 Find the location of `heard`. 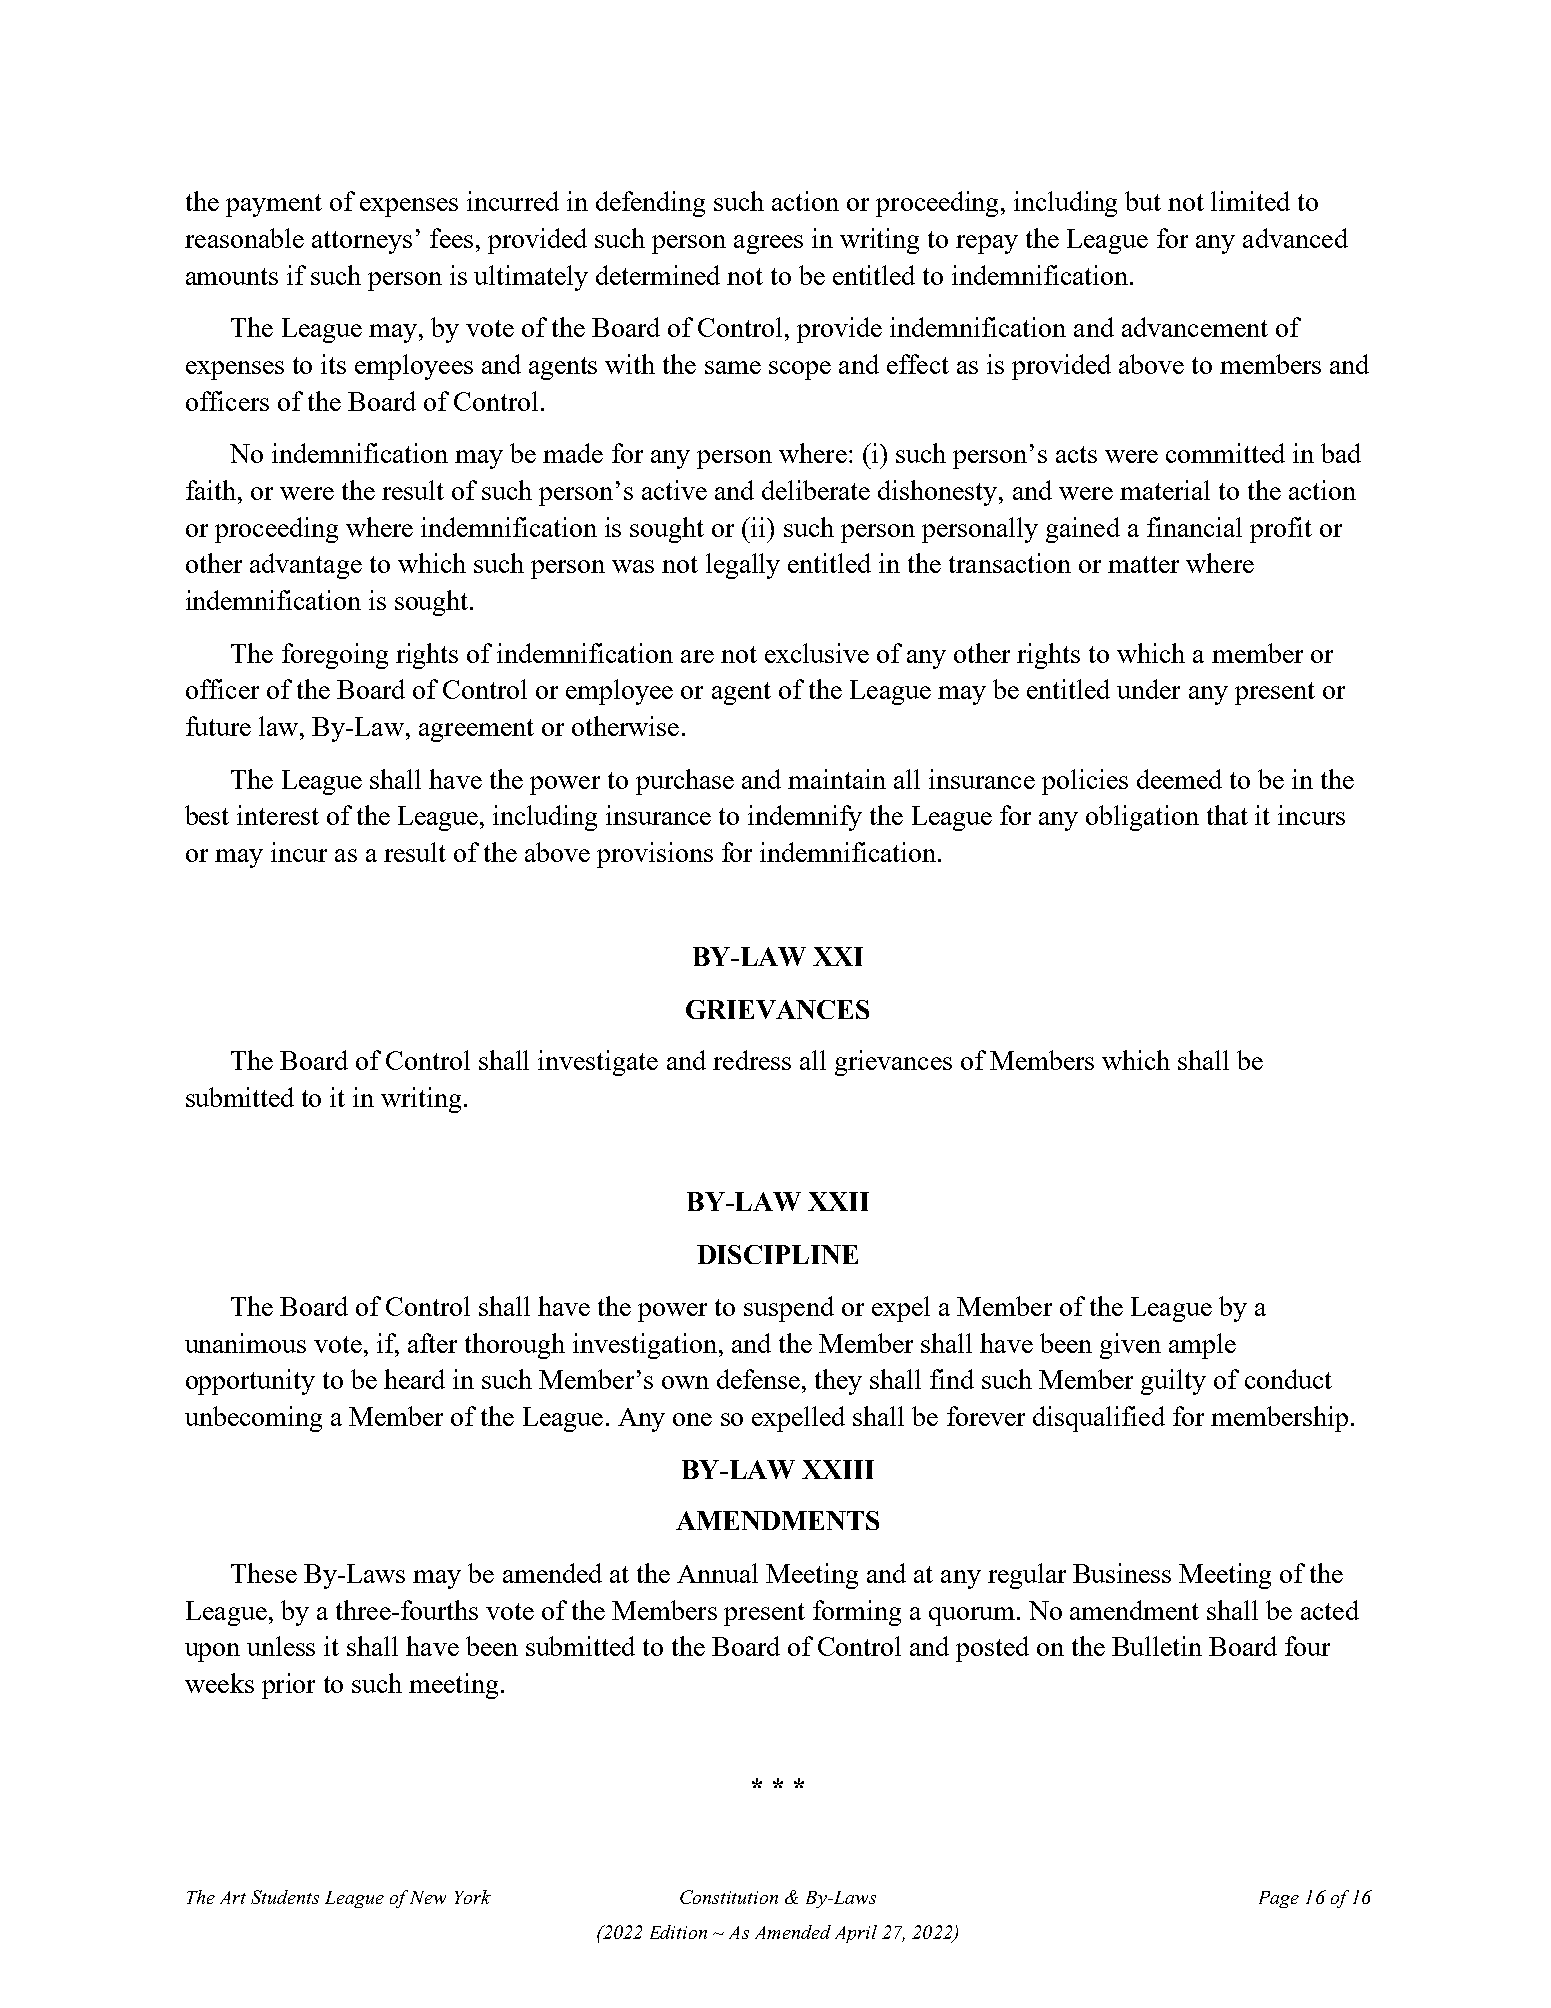

heard is located at coordinates (414, 1379).
